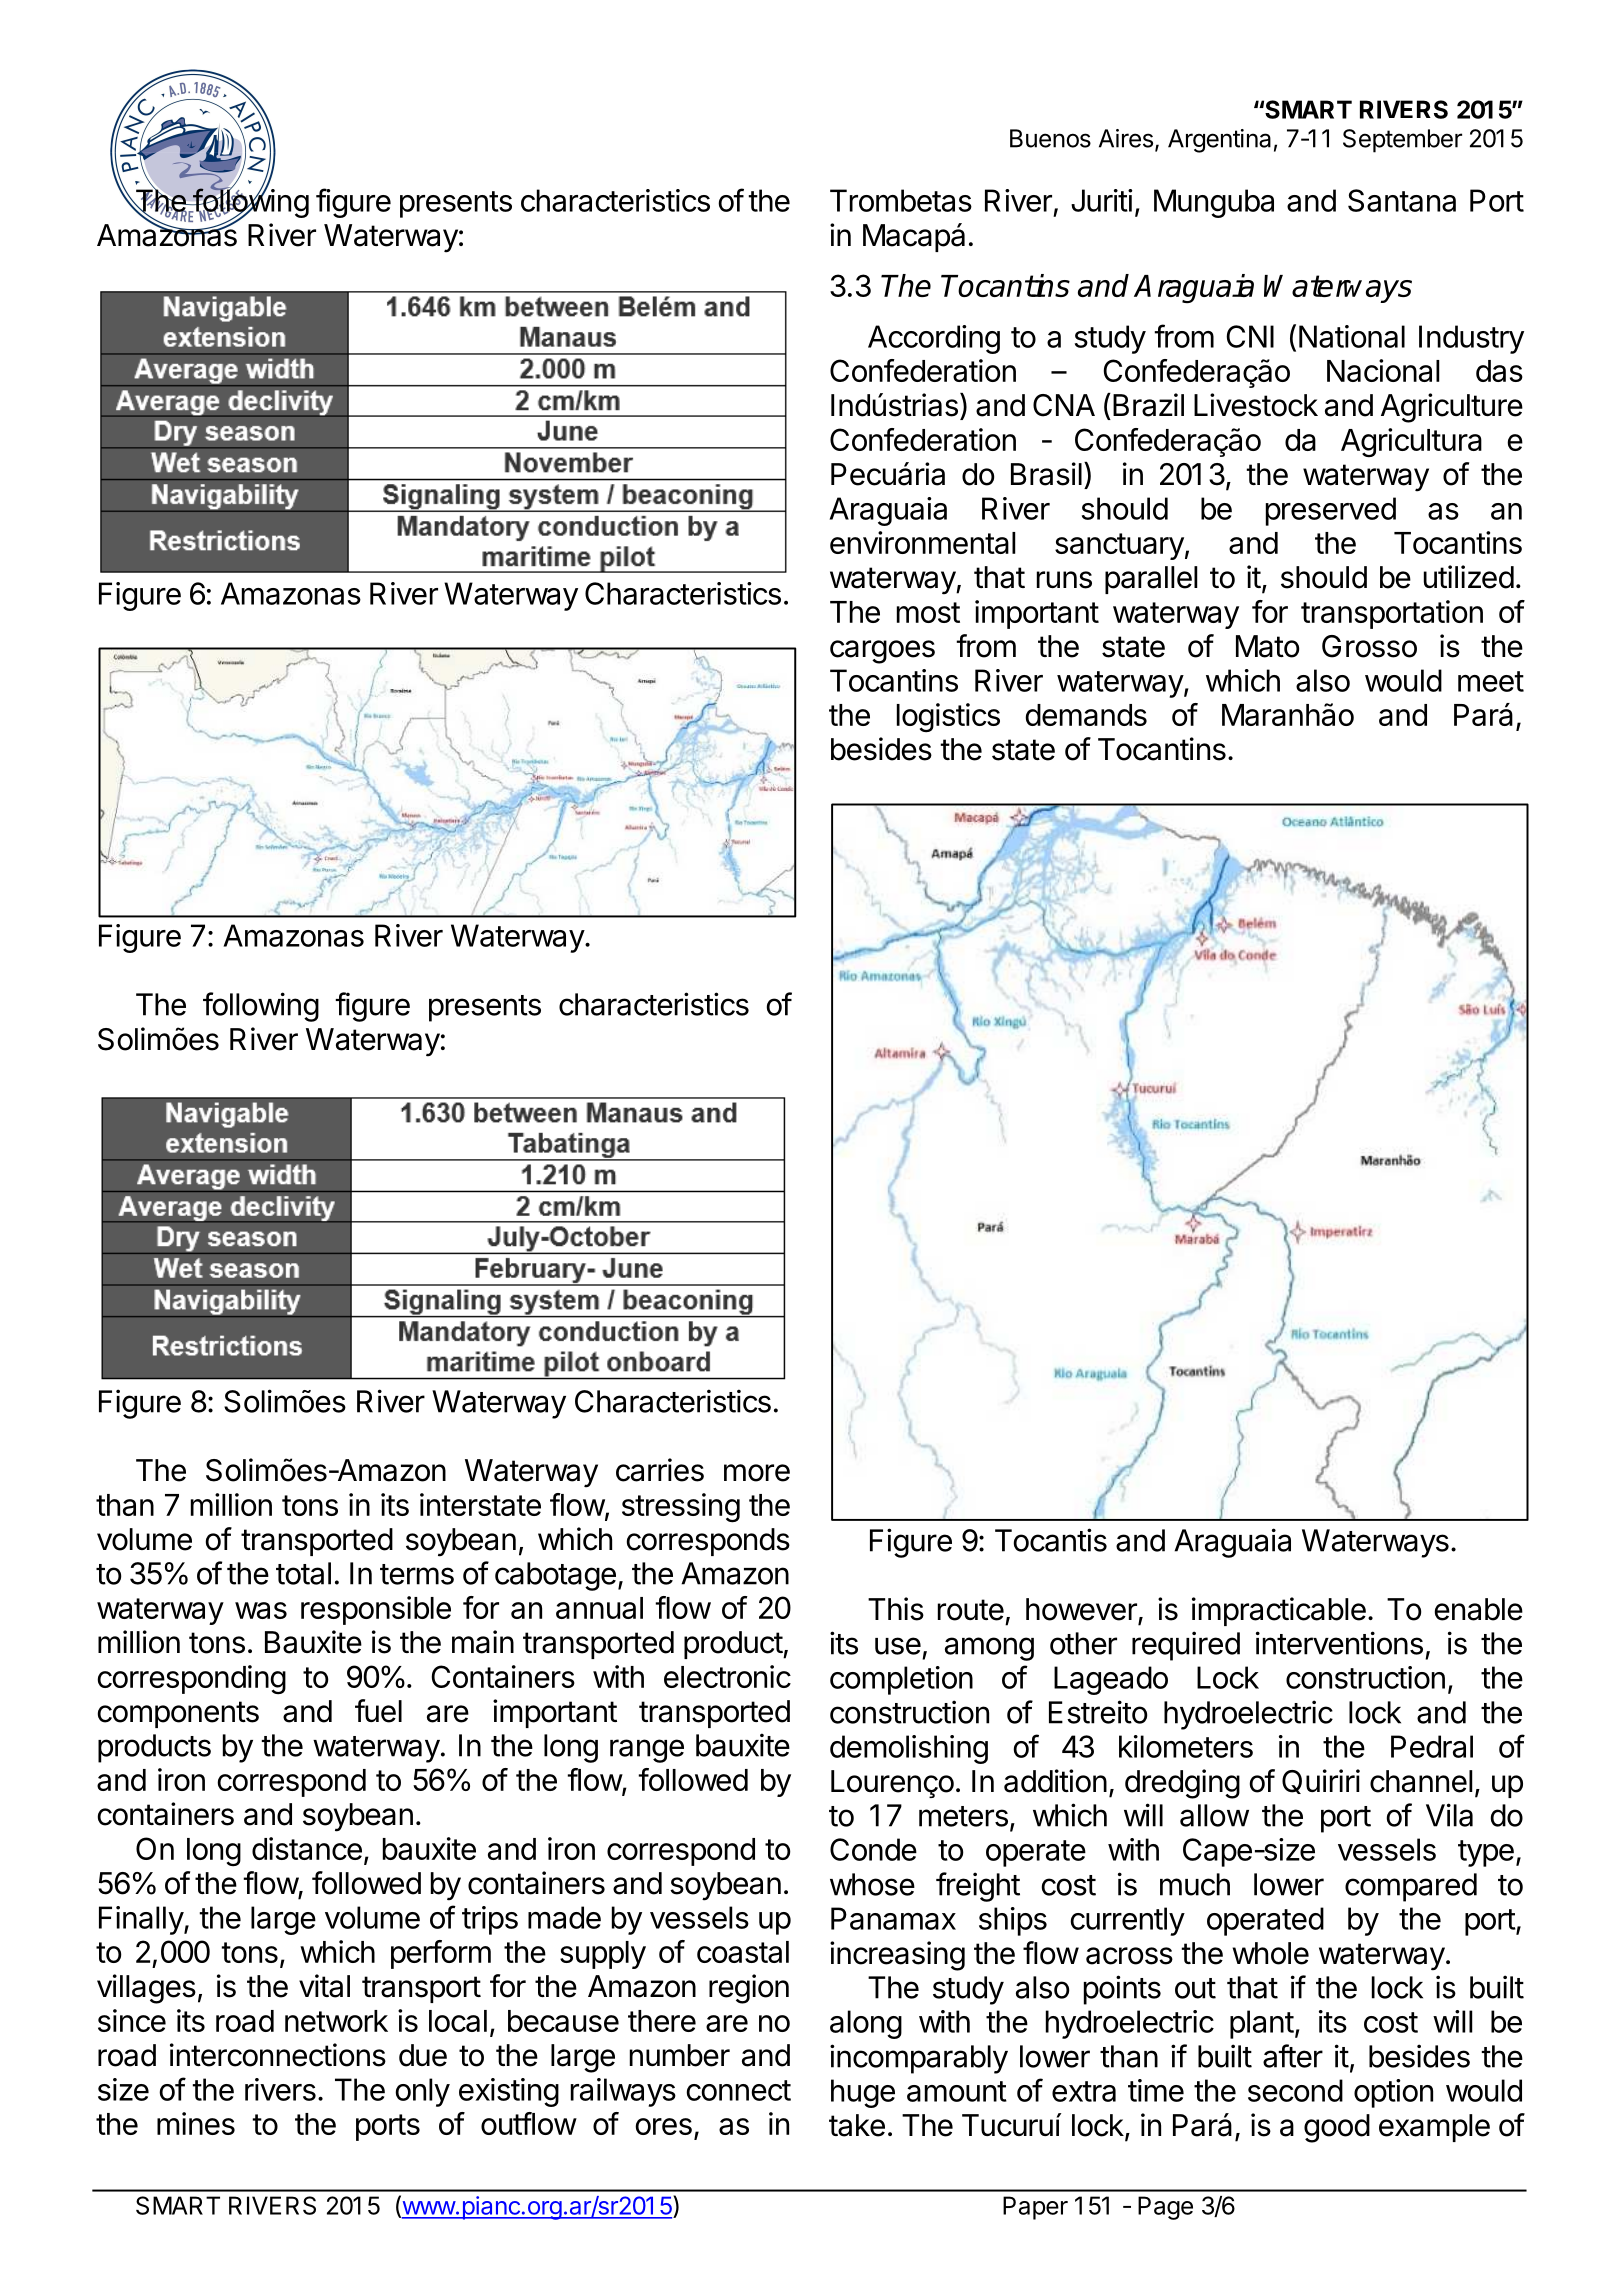 The height and width of the page is (2290, 1618). What do you see at coordinates (934, 339) in the page?
I see `According` at bounding box center [934, 339].
